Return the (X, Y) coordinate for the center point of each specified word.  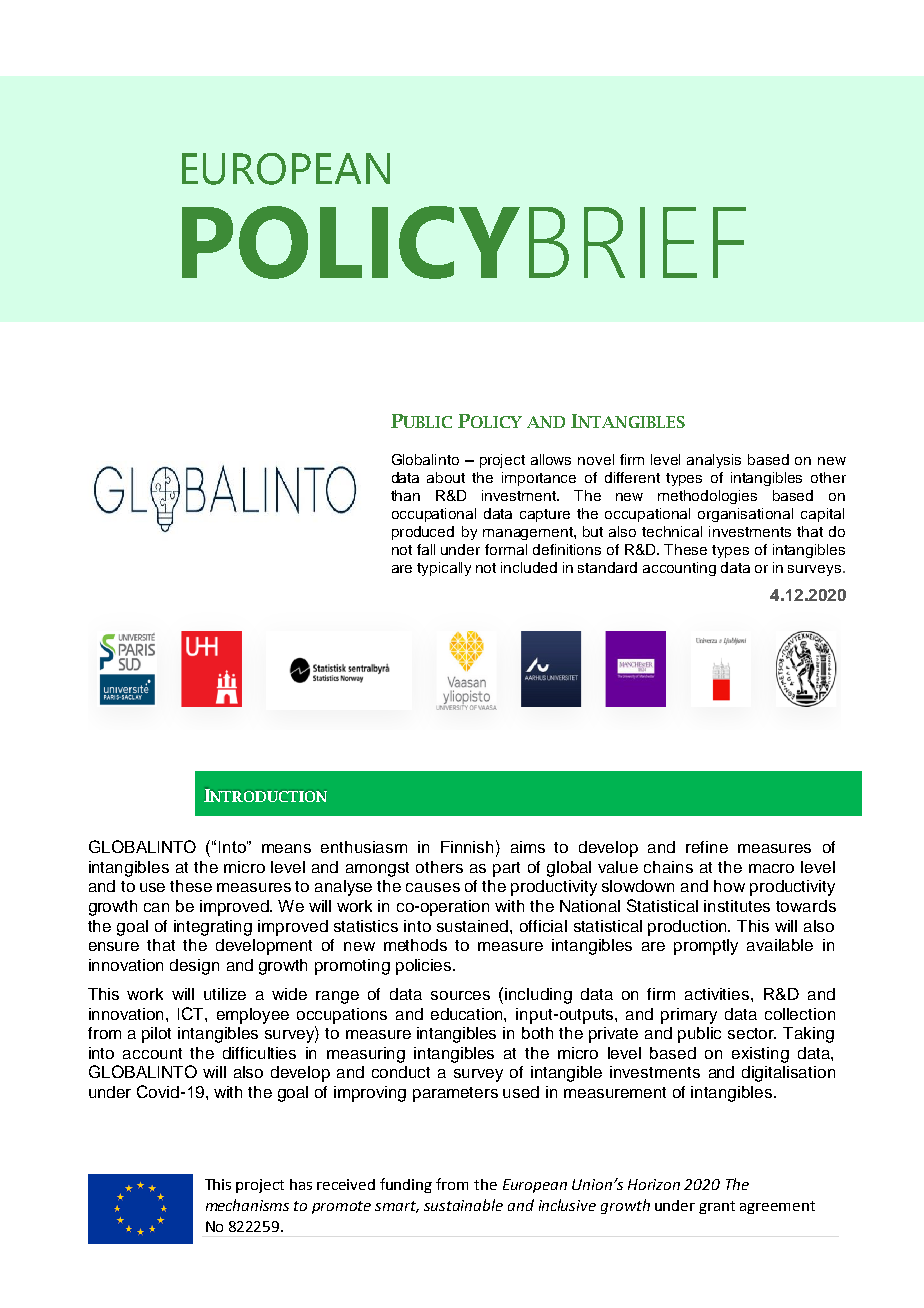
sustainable (463, 1205)
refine (707, 847)
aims (528, 847)
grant (717, 1207)
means (286, 848)
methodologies (707, 497)
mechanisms (247, 1205)
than (405, 495)
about (446, 477)
